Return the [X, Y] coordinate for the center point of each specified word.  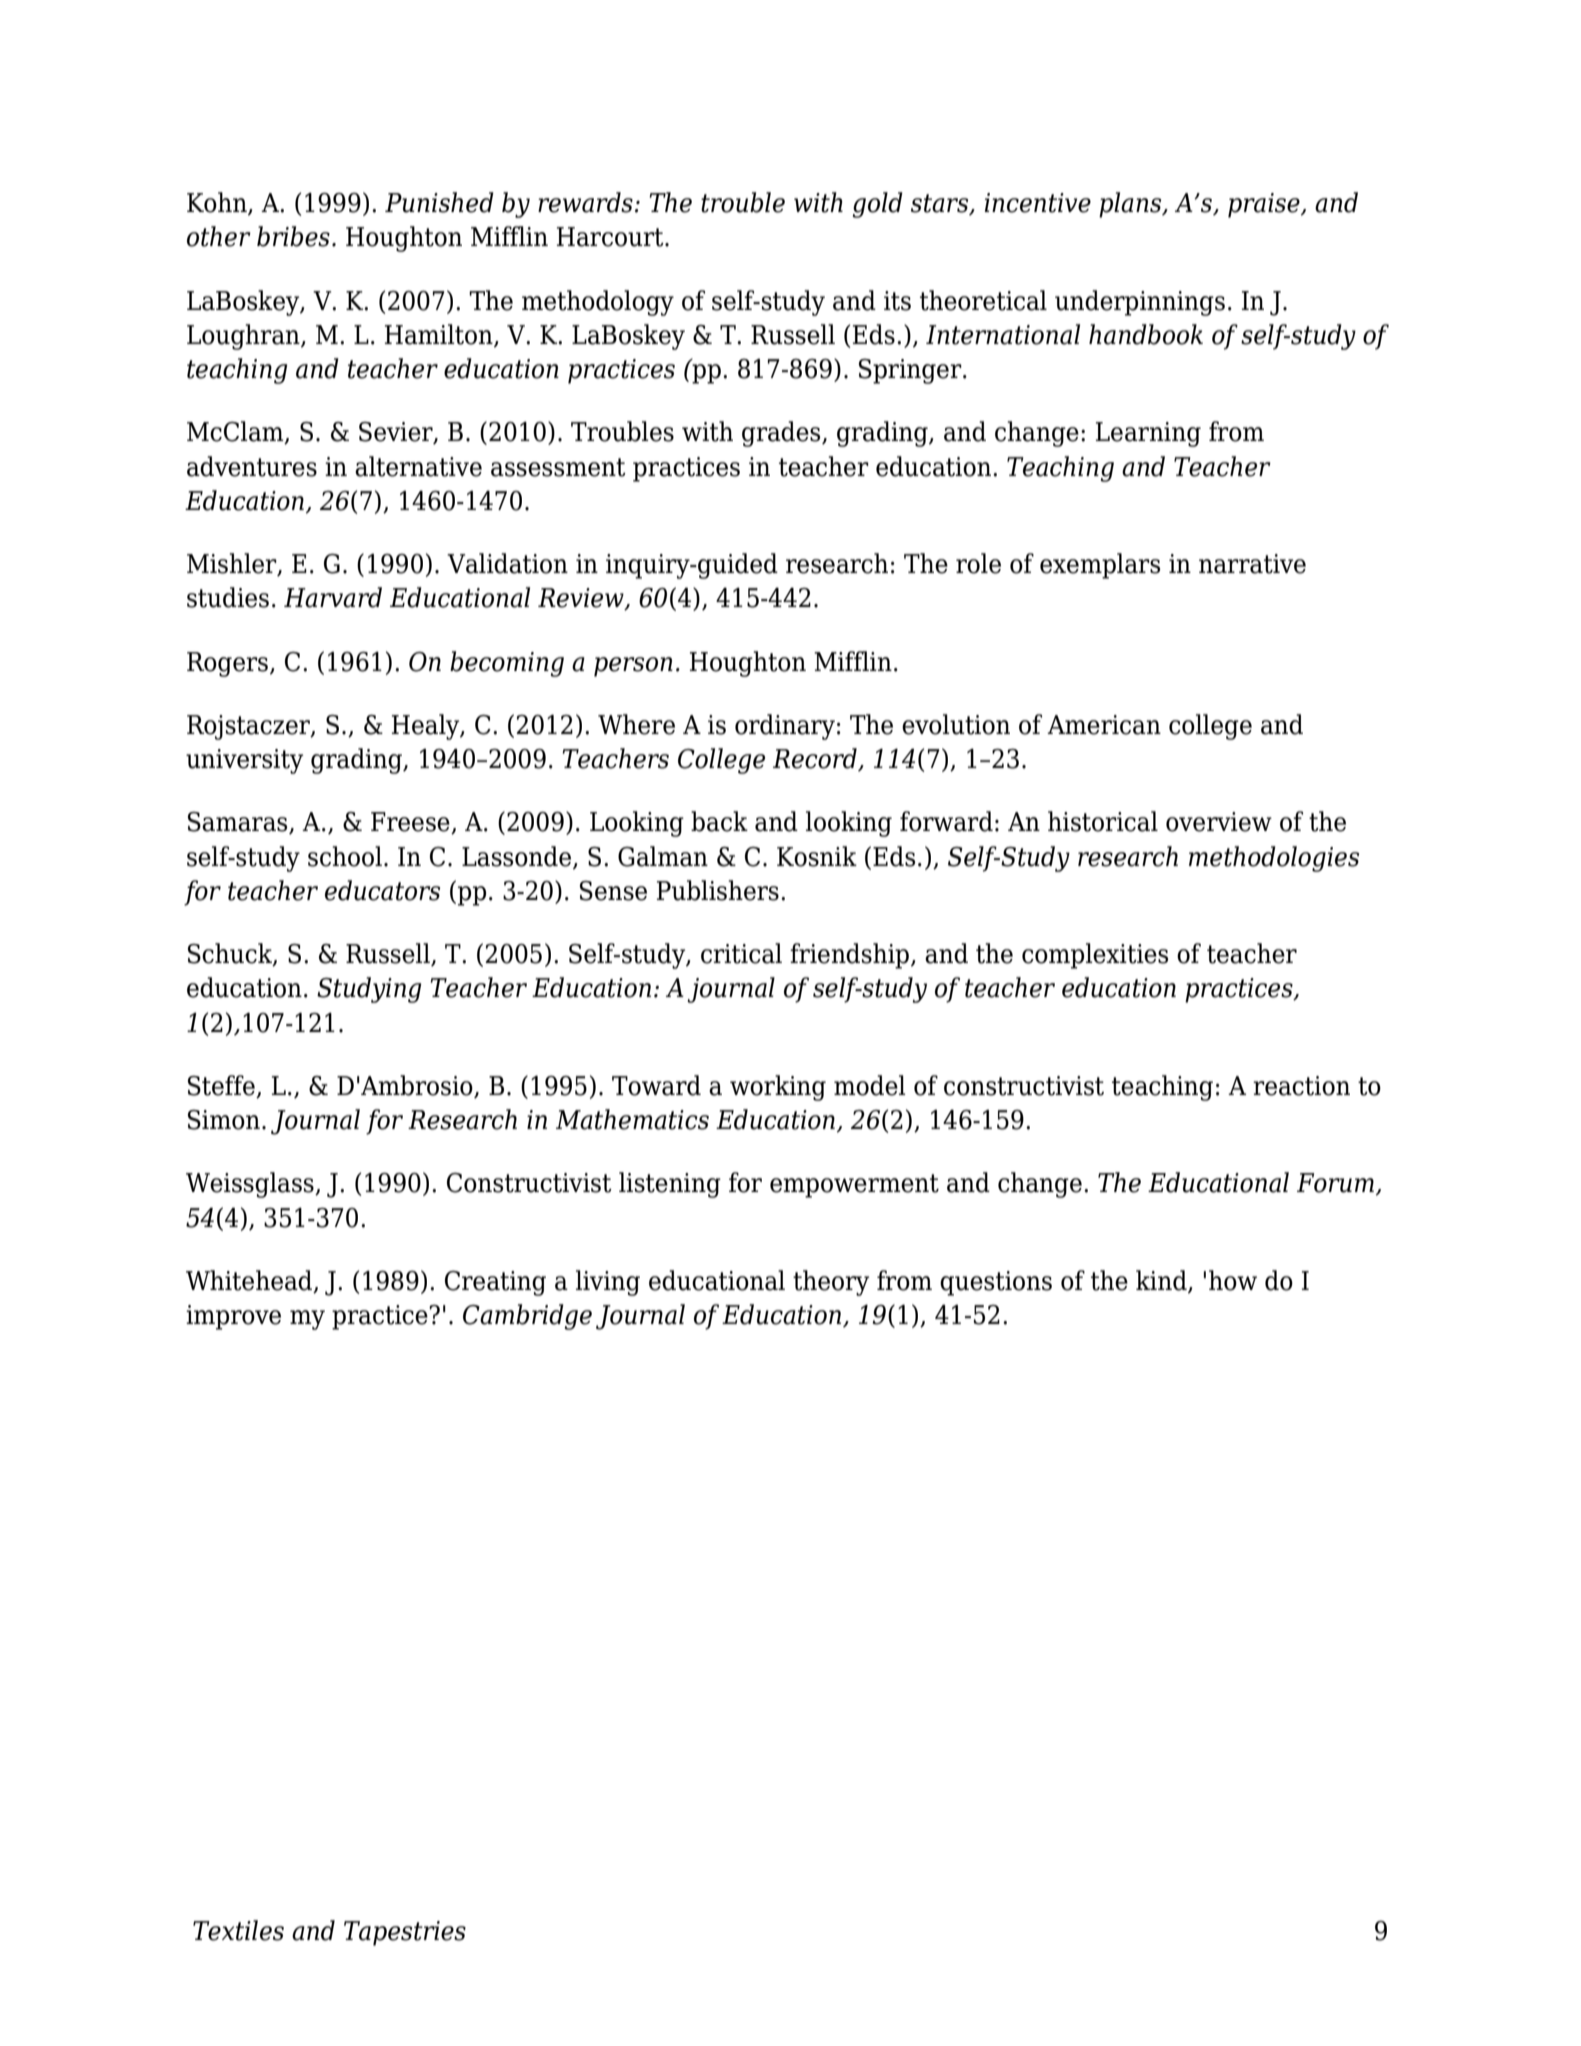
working [778, 1088]
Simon [224, 1120]
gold [877, 205]
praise [1265, 205]
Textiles [238, 1930]
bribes [293, 236]
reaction [1301, 1086]
